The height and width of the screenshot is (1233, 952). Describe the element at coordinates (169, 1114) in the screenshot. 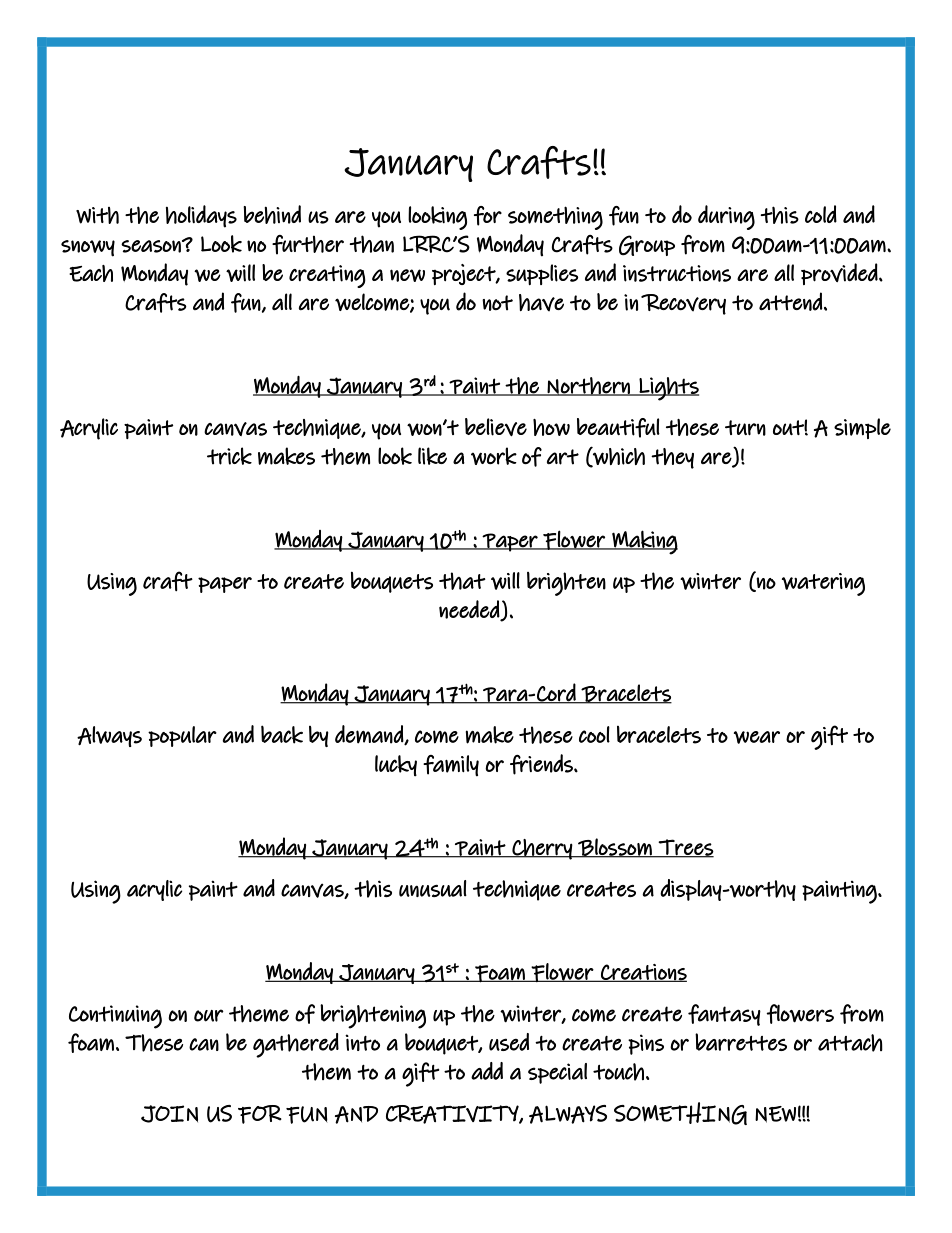

I see `JOIN` at that location.
